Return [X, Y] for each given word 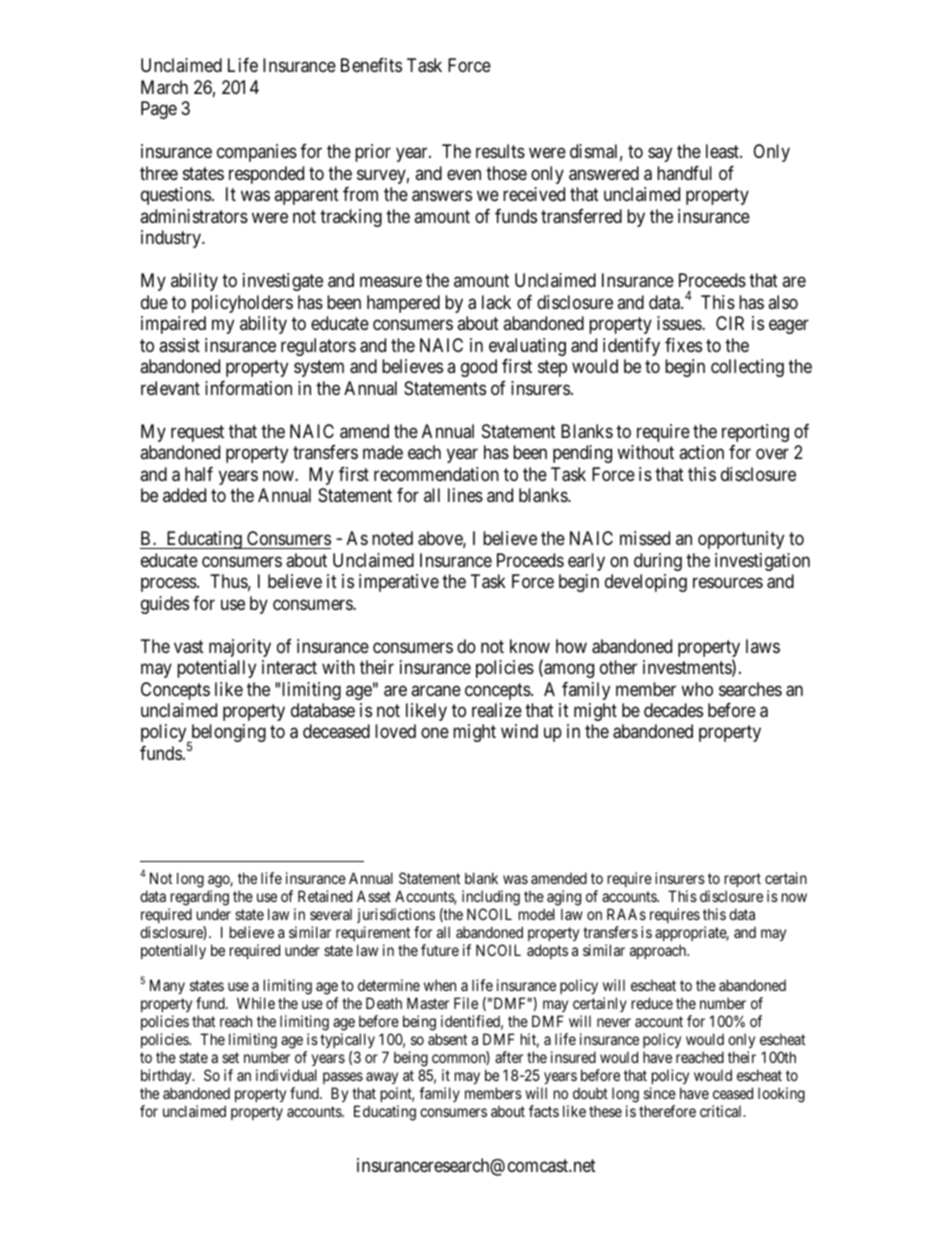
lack [496, 302]
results [500, 151]
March [164, 87]
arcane [436, 691]
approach [659, 951]
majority [240, 648]
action [701, 452]
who [697, 689]
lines [465, 495]
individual [286, 1075]
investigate [283, 282]
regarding [200, 898]
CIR [730, 323]
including [491, 898]
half [199, 474]
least [723, 151]
